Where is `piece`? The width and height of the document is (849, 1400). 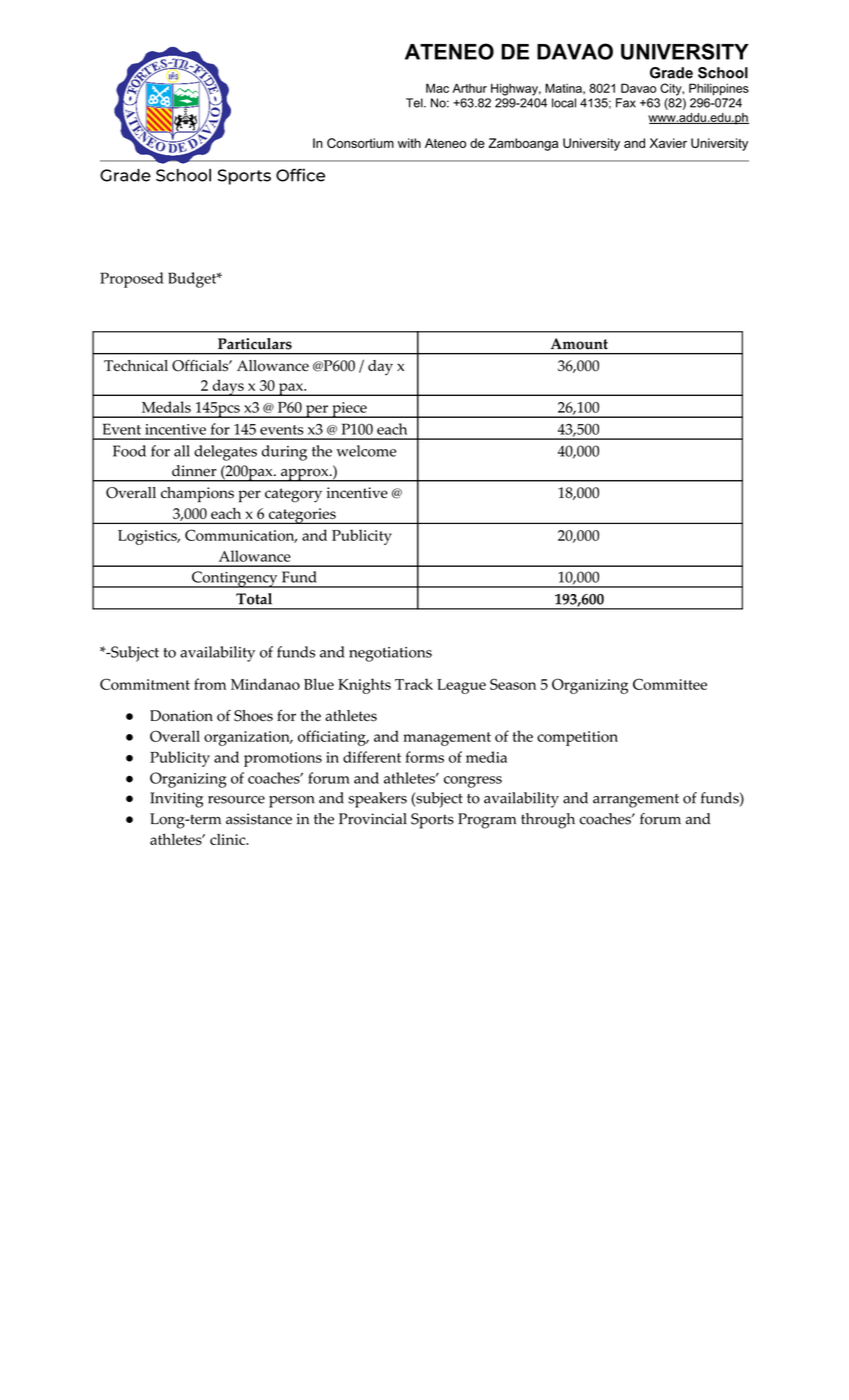
piece is located at coordinates (349, 410).
